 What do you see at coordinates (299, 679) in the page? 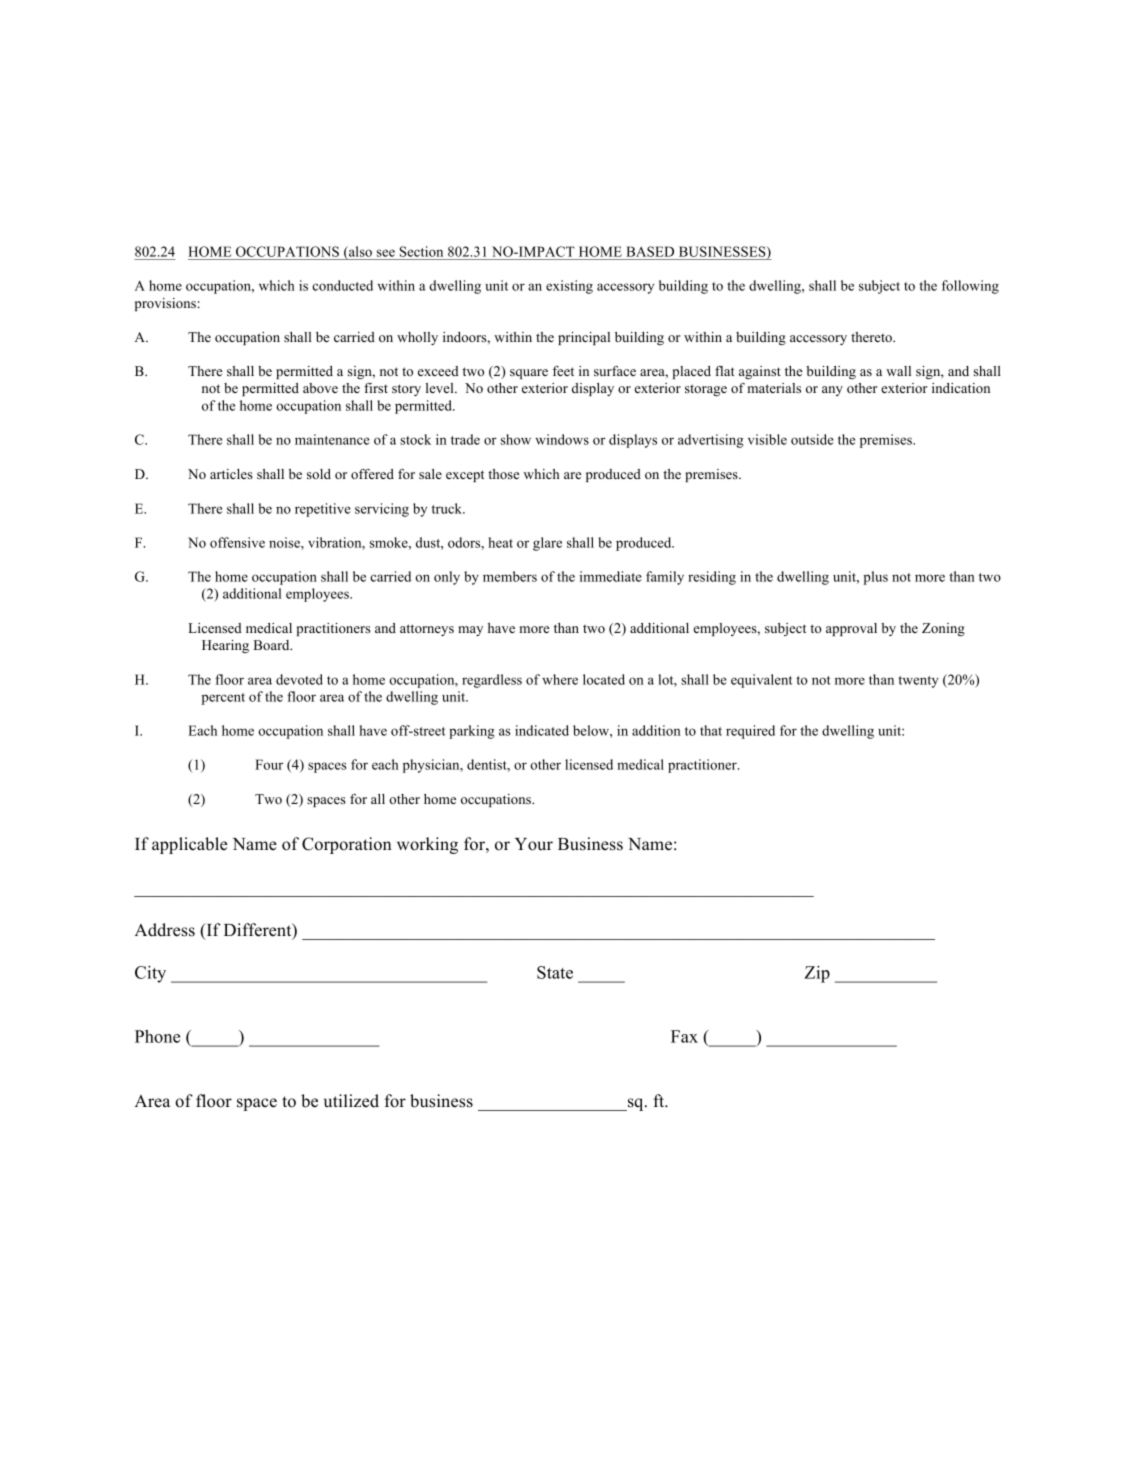
I see `devoted` at bounding box center [299, 679].
